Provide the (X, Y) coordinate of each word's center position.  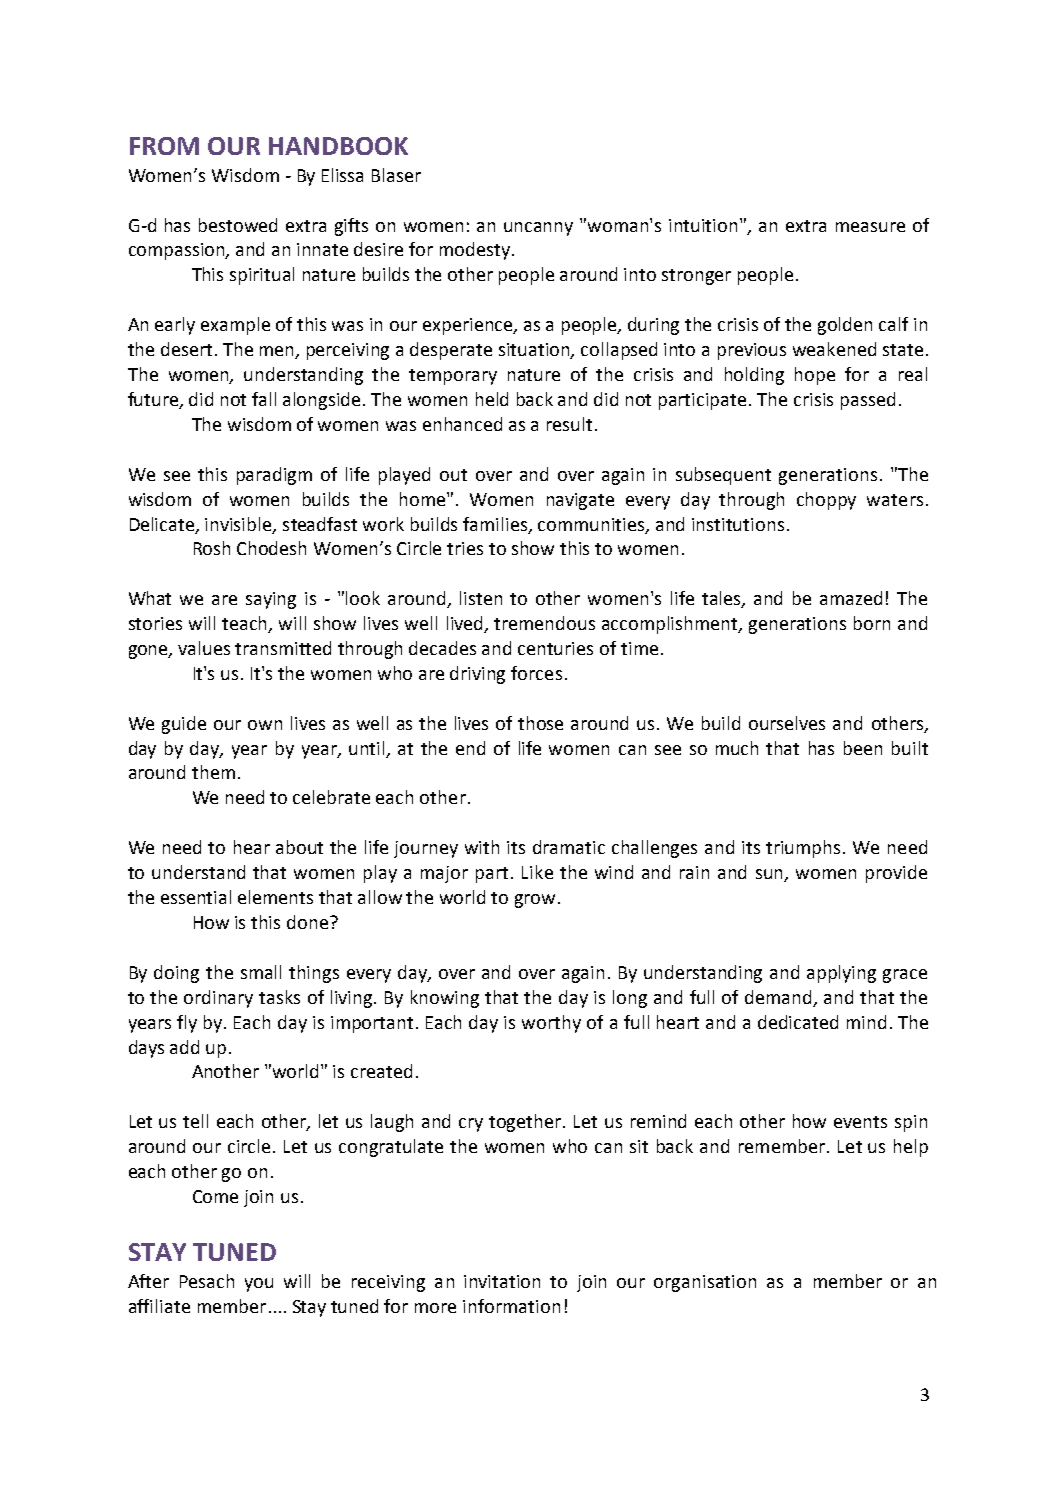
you (259, 1285)
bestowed (238, 225)
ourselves (787, 723)
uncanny (538, 229)
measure (870, 227)
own (265, 725)
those (540, 723)
